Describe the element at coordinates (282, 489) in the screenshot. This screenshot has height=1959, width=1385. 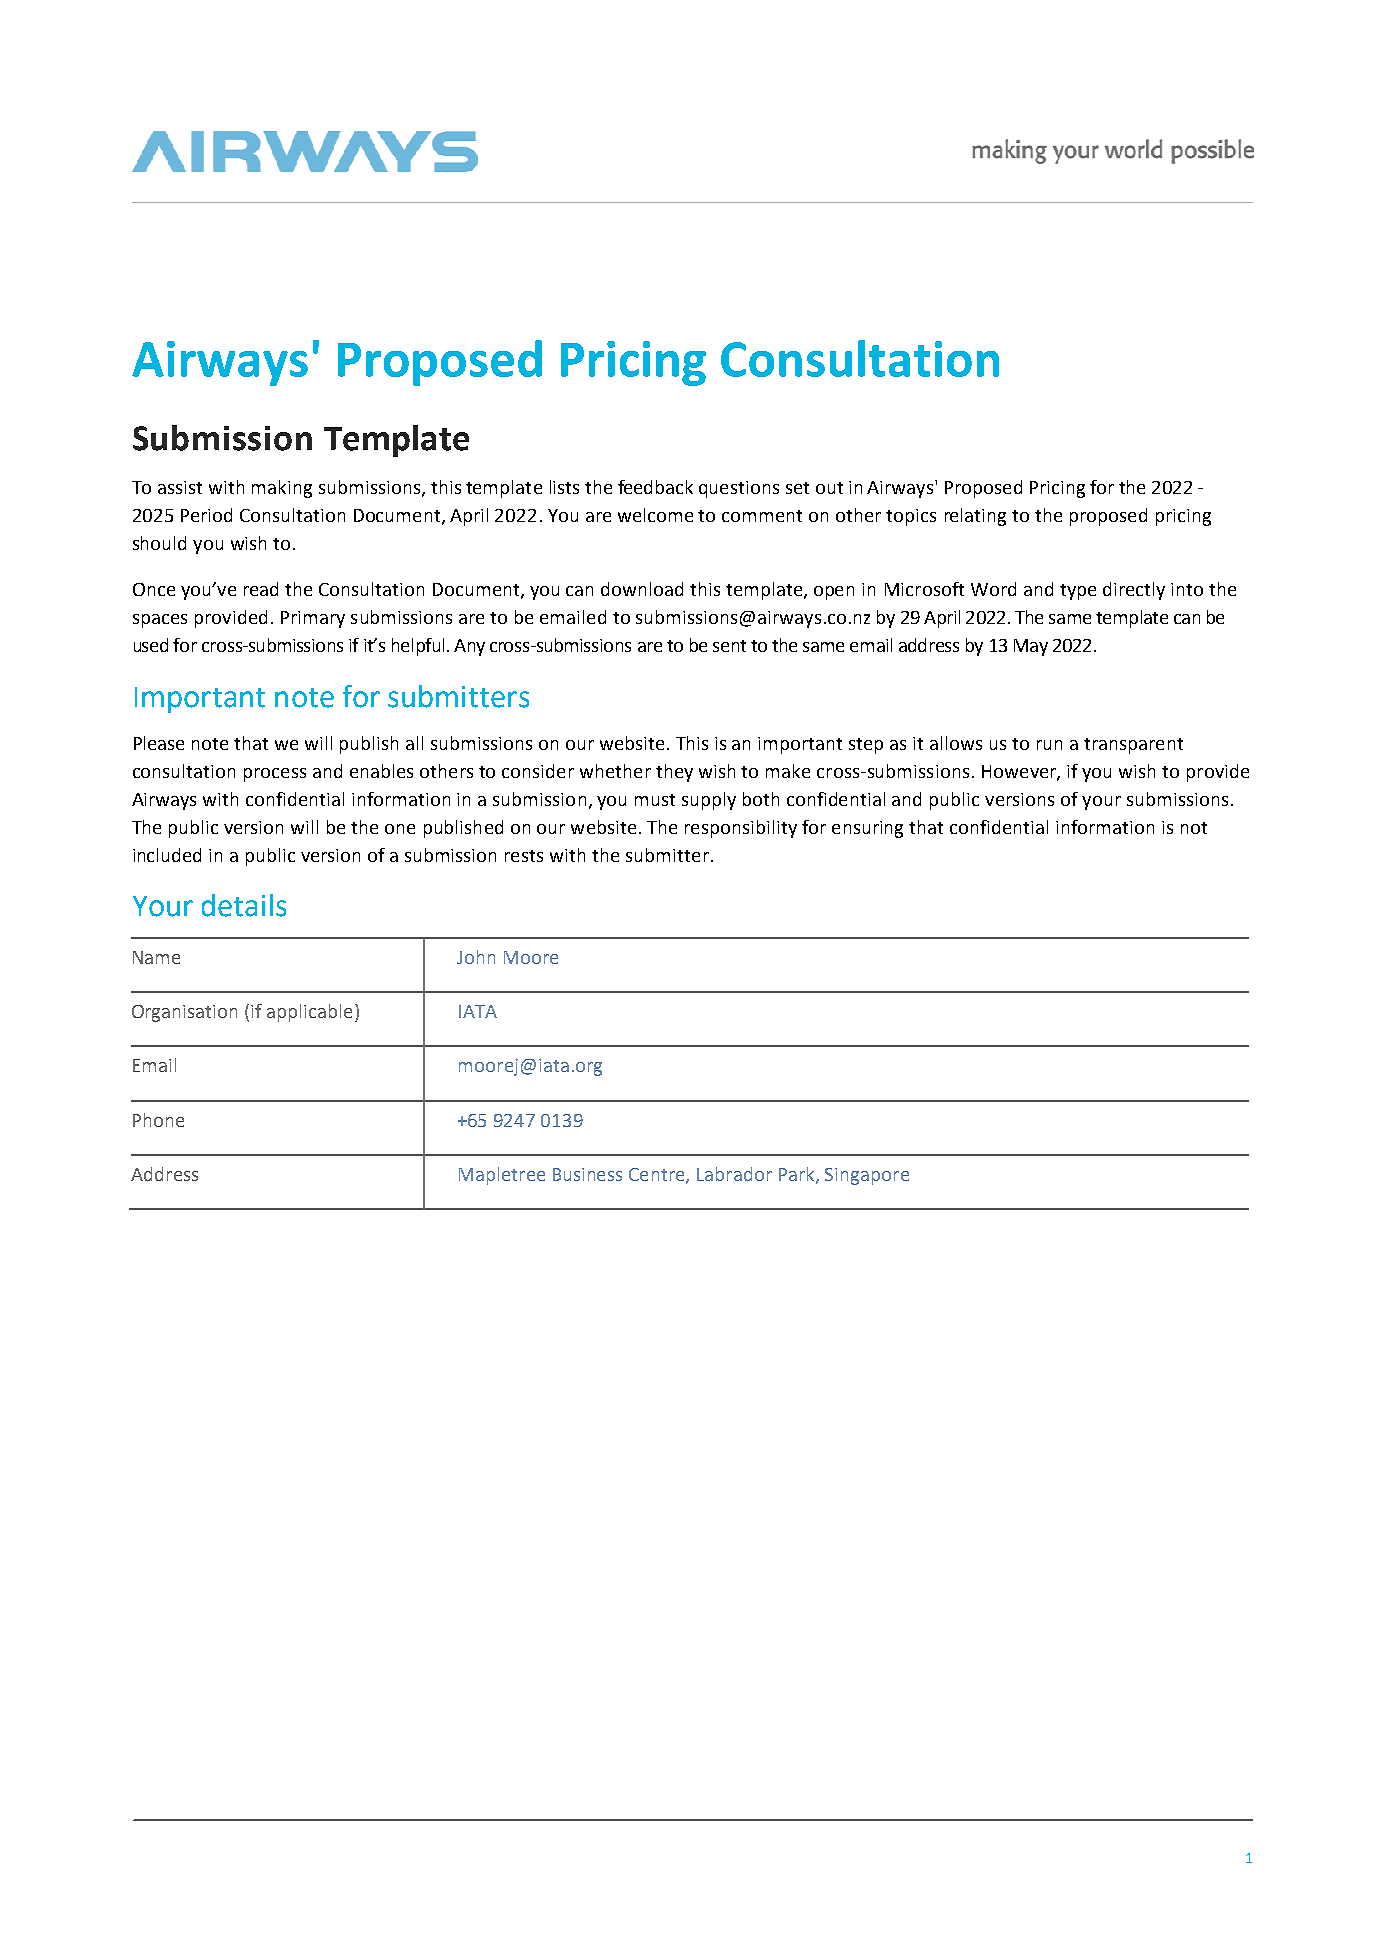
I see `making` at that location.
